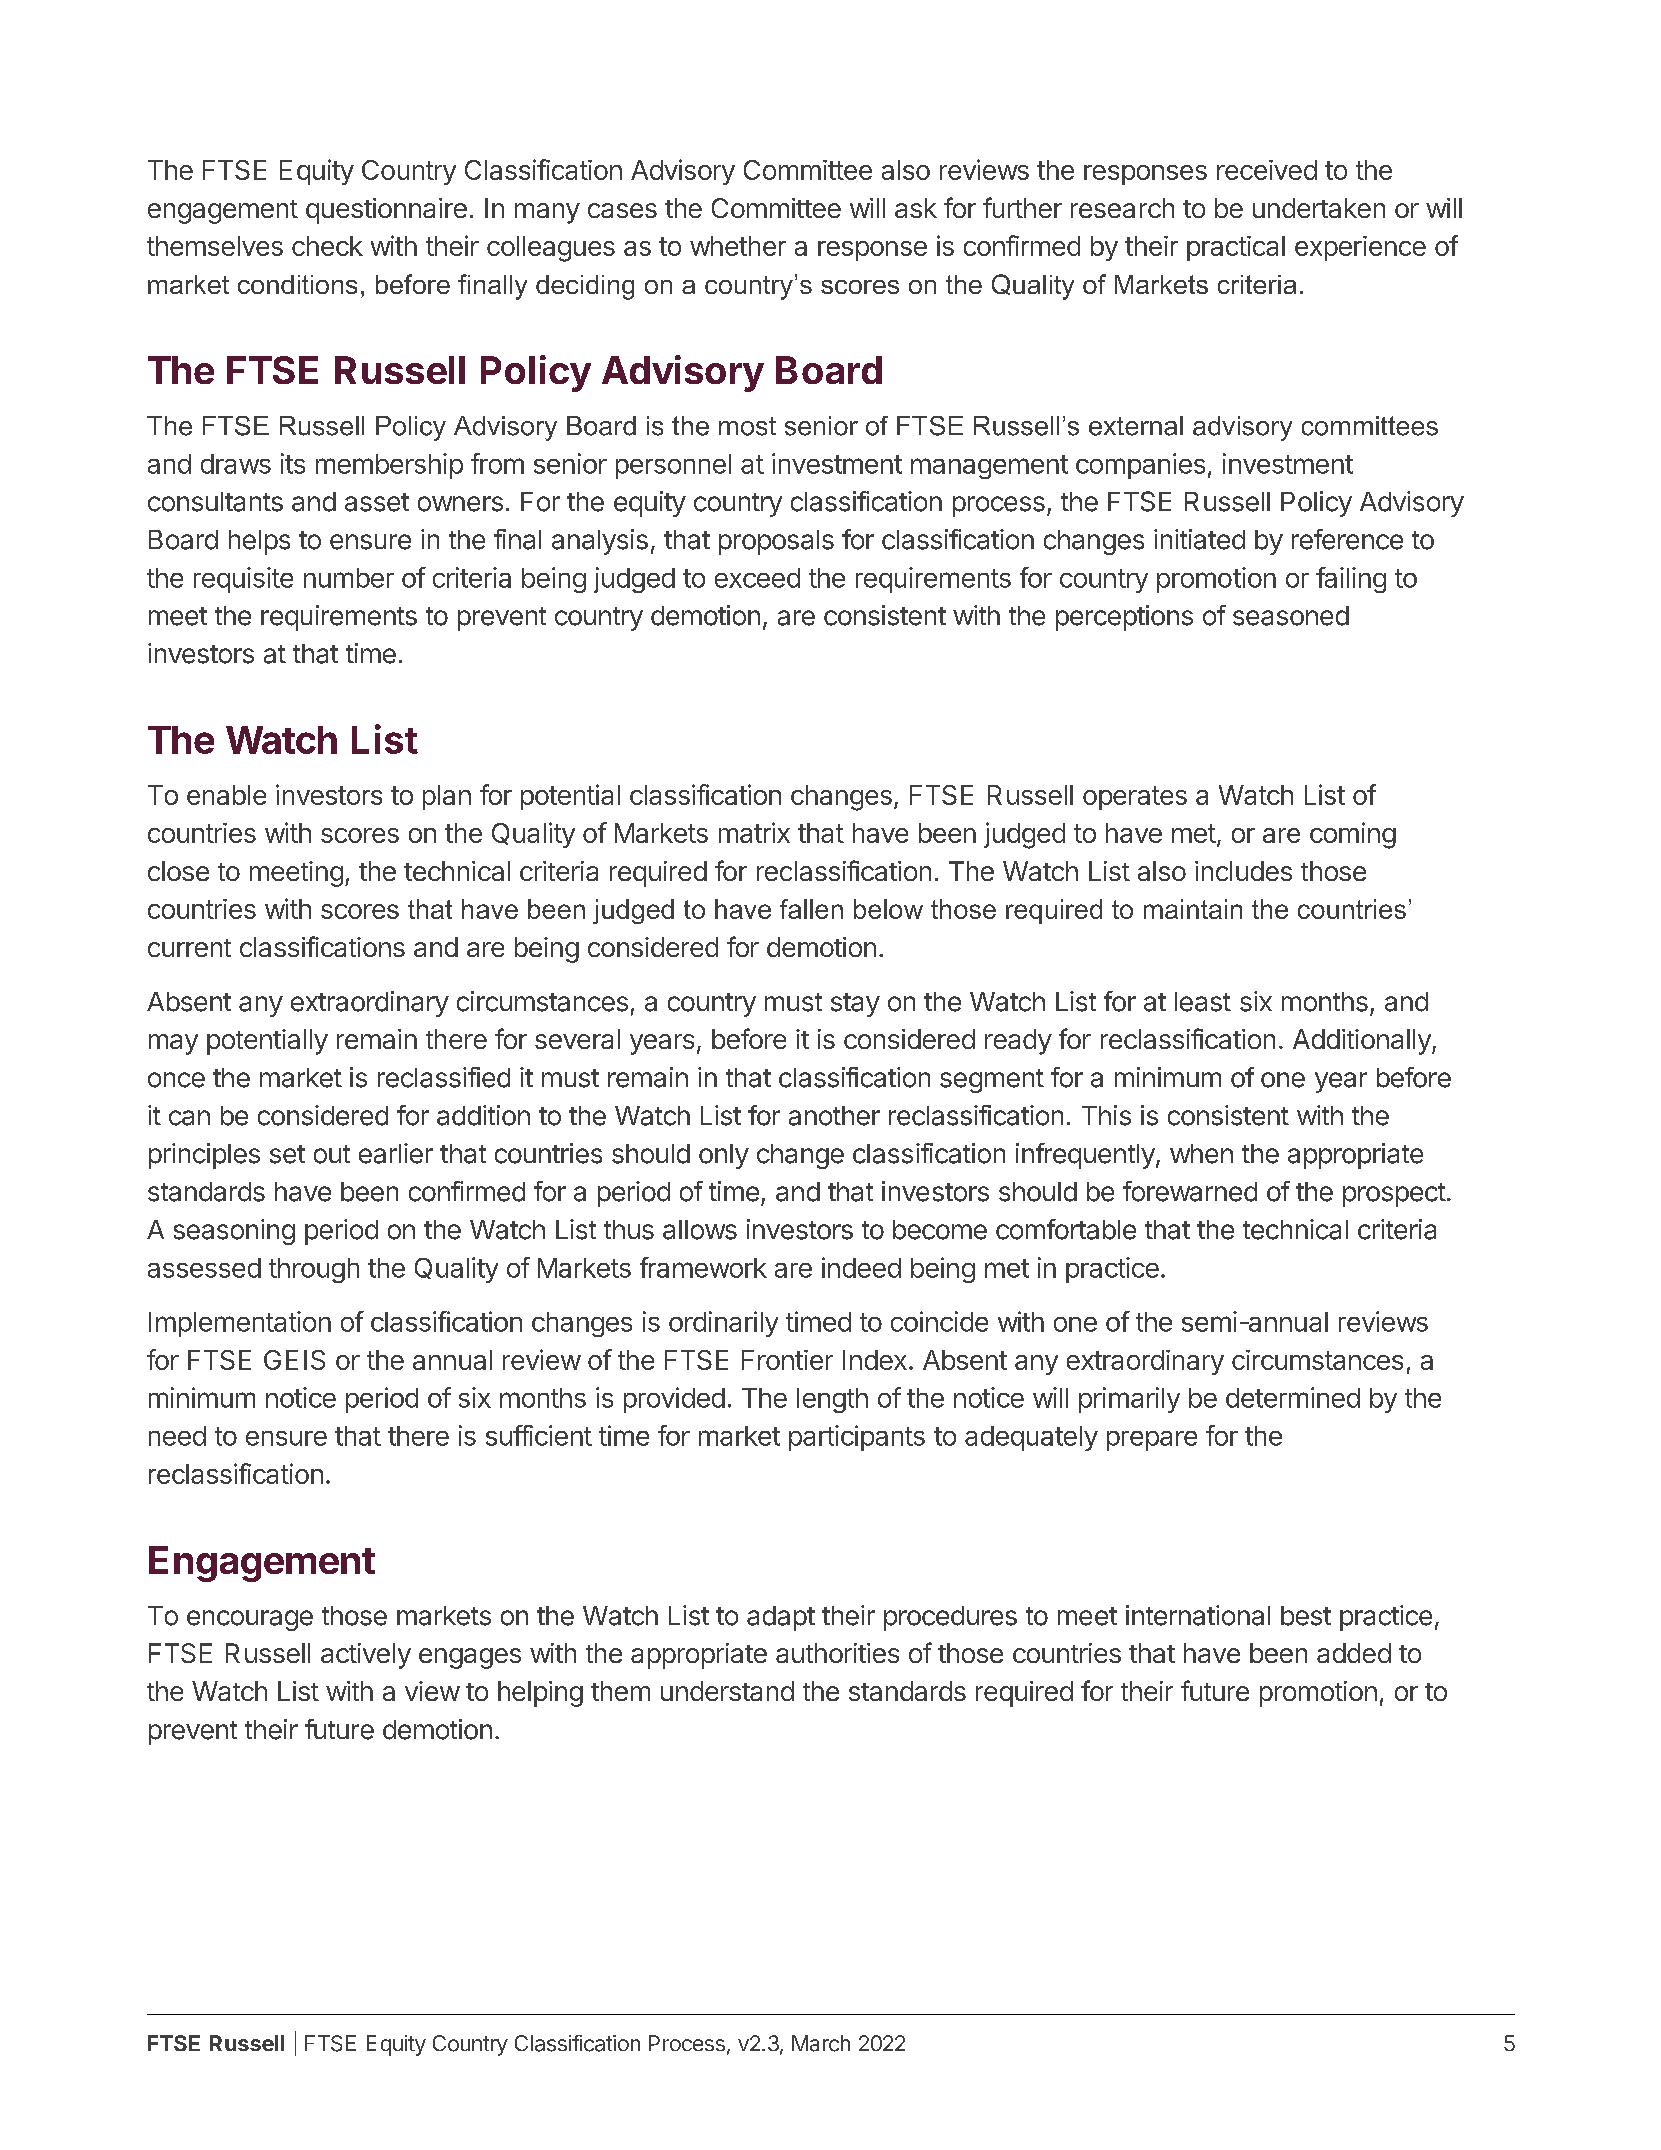 This screenshot has width=1661, height=2150. I want to click on check, so click(327, 246).
